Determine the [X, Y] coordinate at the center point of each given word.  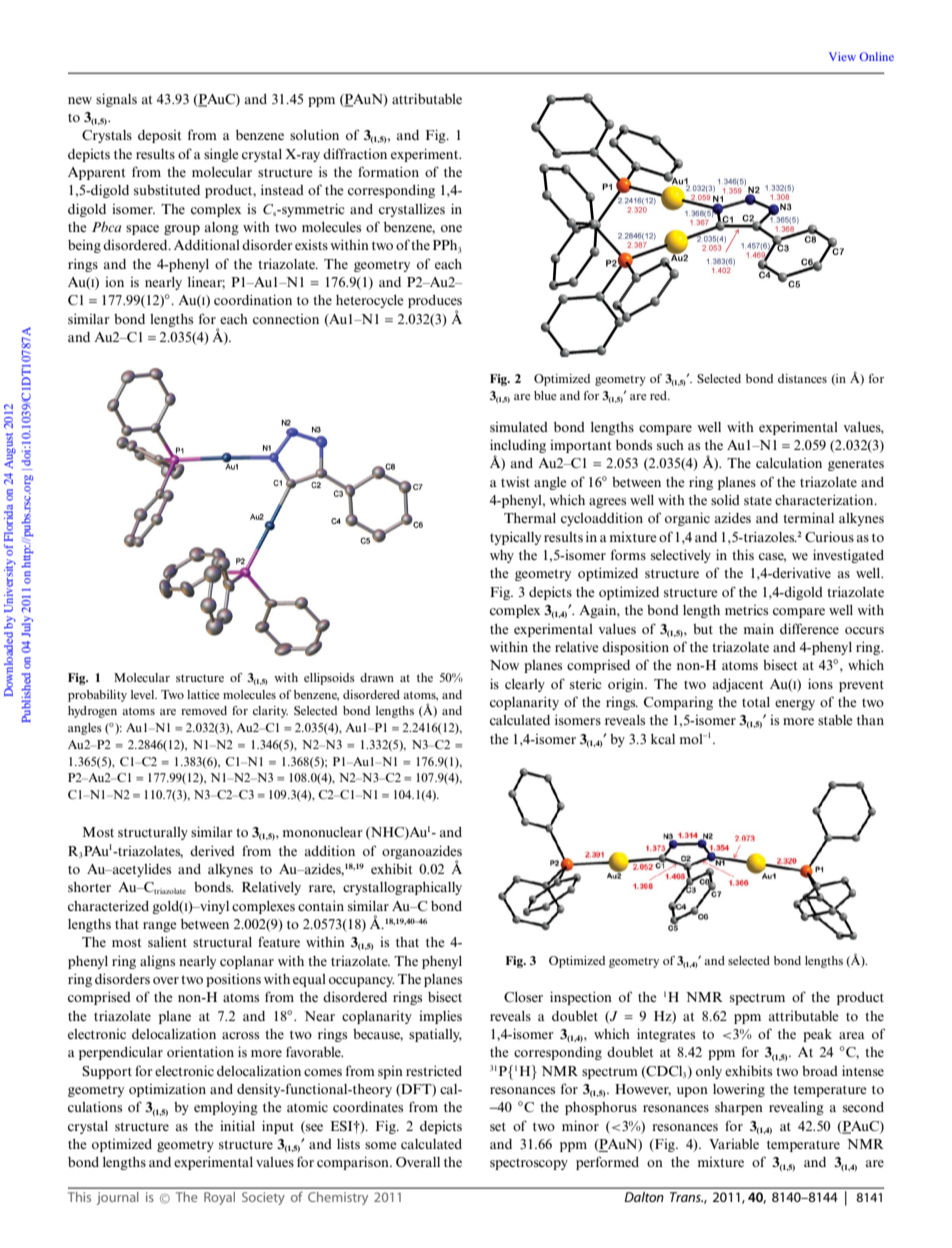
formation [388, 171]
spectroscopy [529, 1164]
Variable [734, 1144]
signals [116, 100]
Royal [219, 1198]
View [842, 56]
